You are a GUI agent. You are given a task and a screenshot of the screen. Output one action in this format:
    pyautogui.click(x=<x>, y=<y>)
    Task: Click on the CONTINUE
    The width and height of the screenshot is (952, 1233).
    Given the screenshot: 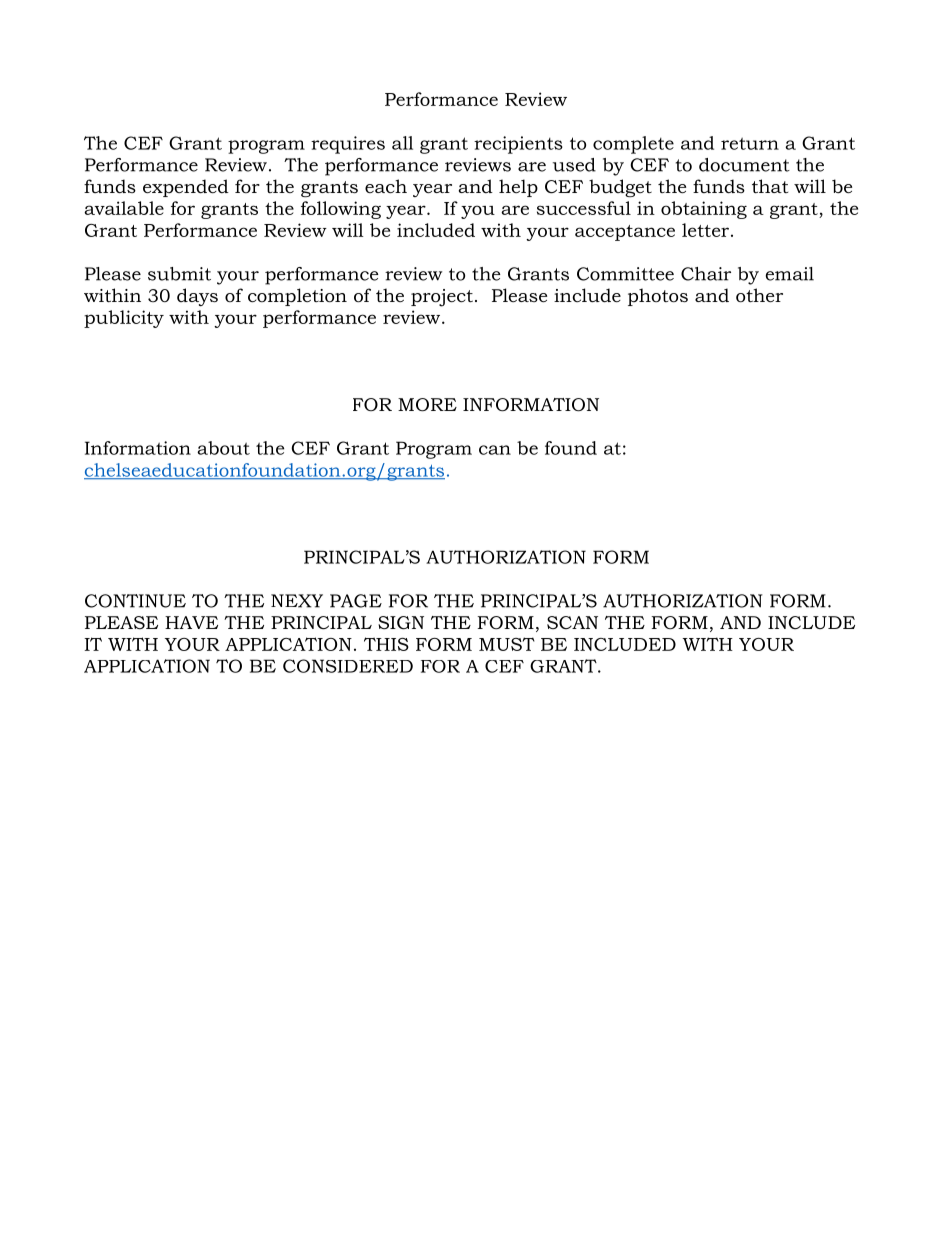 What is the action you would take?
    pyautogui.click(x=135, y=601)
